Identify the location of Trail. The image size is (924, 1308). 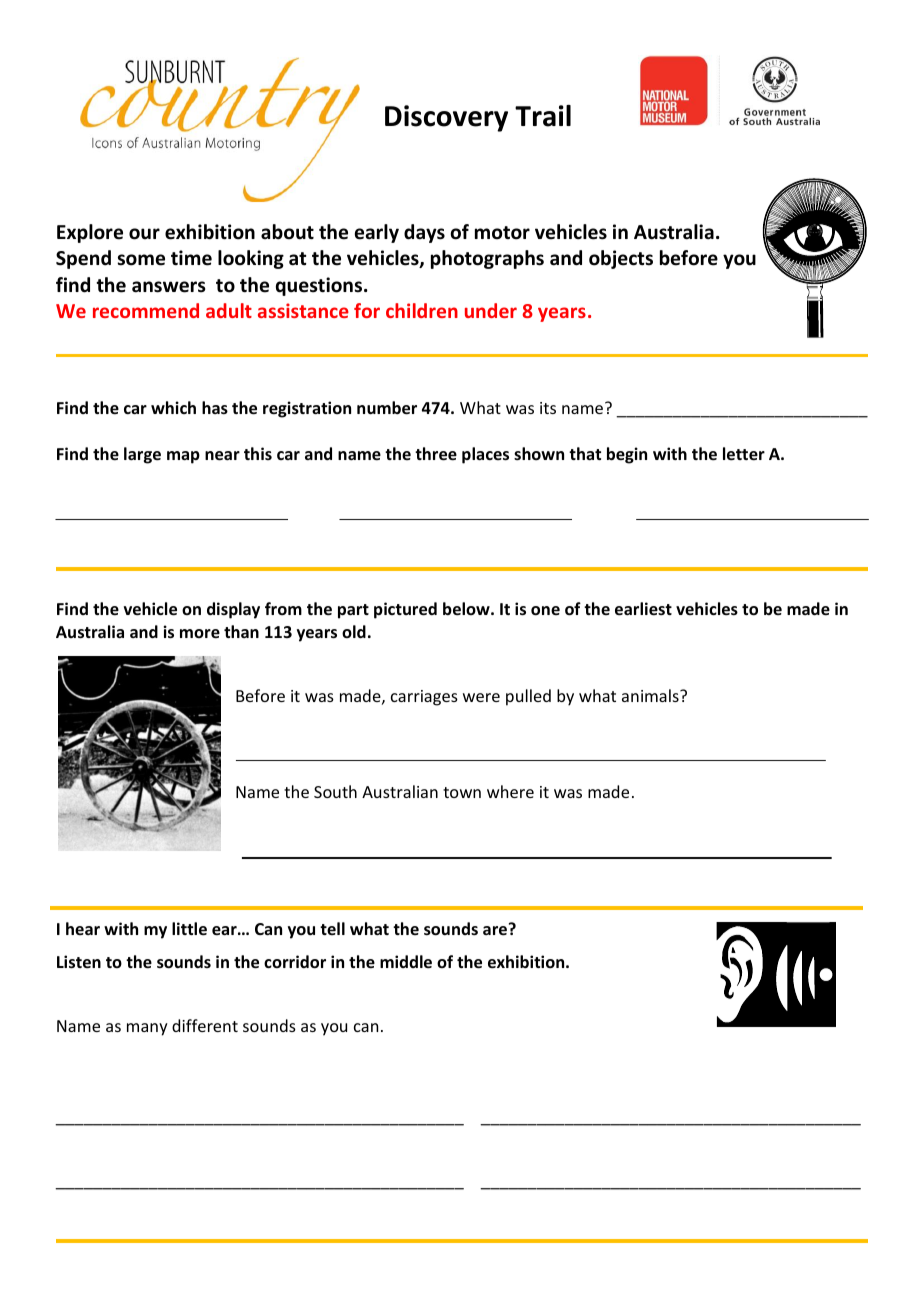
(543, 116).
